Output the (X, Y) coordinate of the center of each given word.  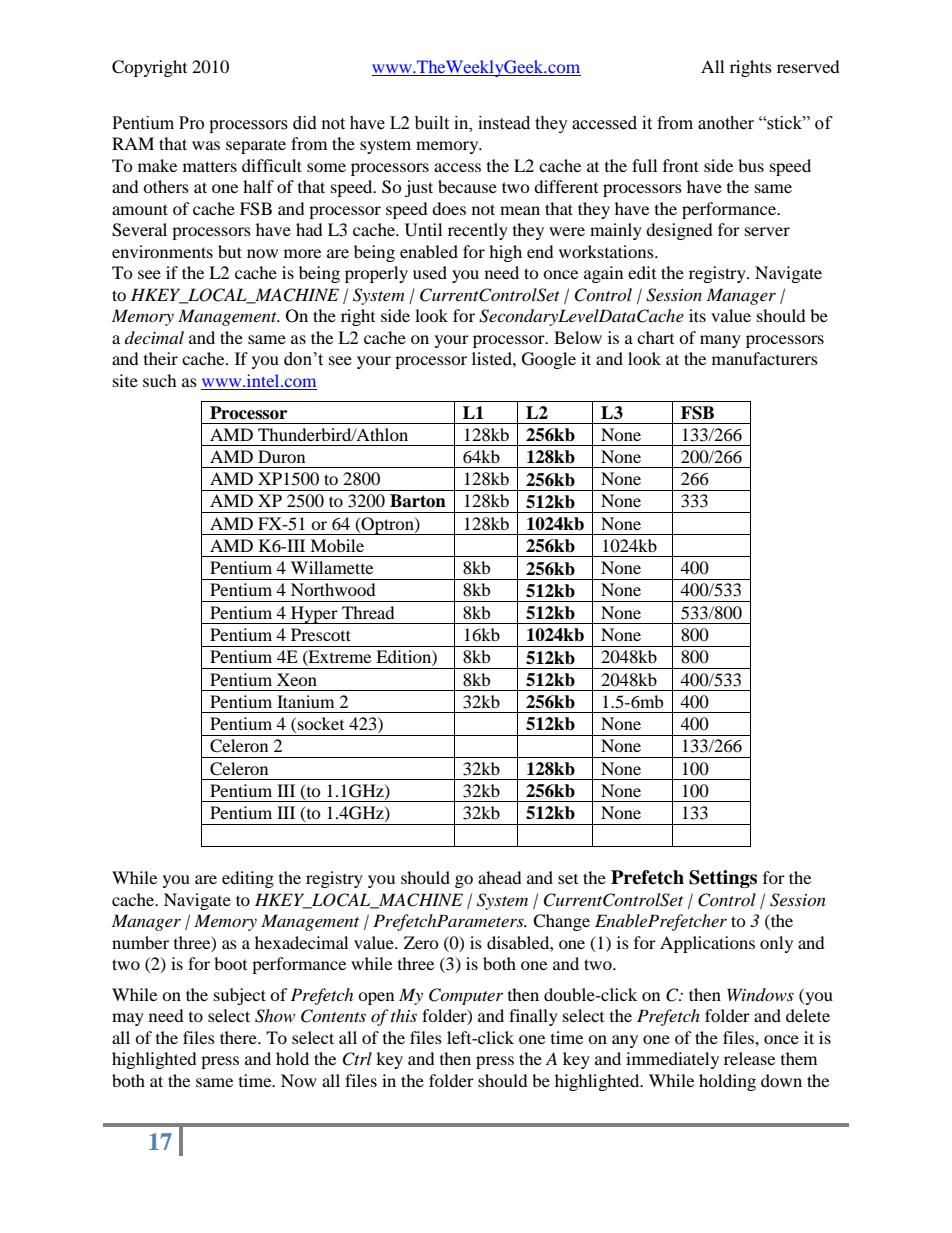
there (239, 1037)
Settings (723, 879)
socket (321, 723)
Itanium (305, 701)
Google (549, 360)
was (206, 145)
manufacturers (765, 358)
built (432, 123)
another (726, 123)
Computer (466, 996)
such (160, 380)
